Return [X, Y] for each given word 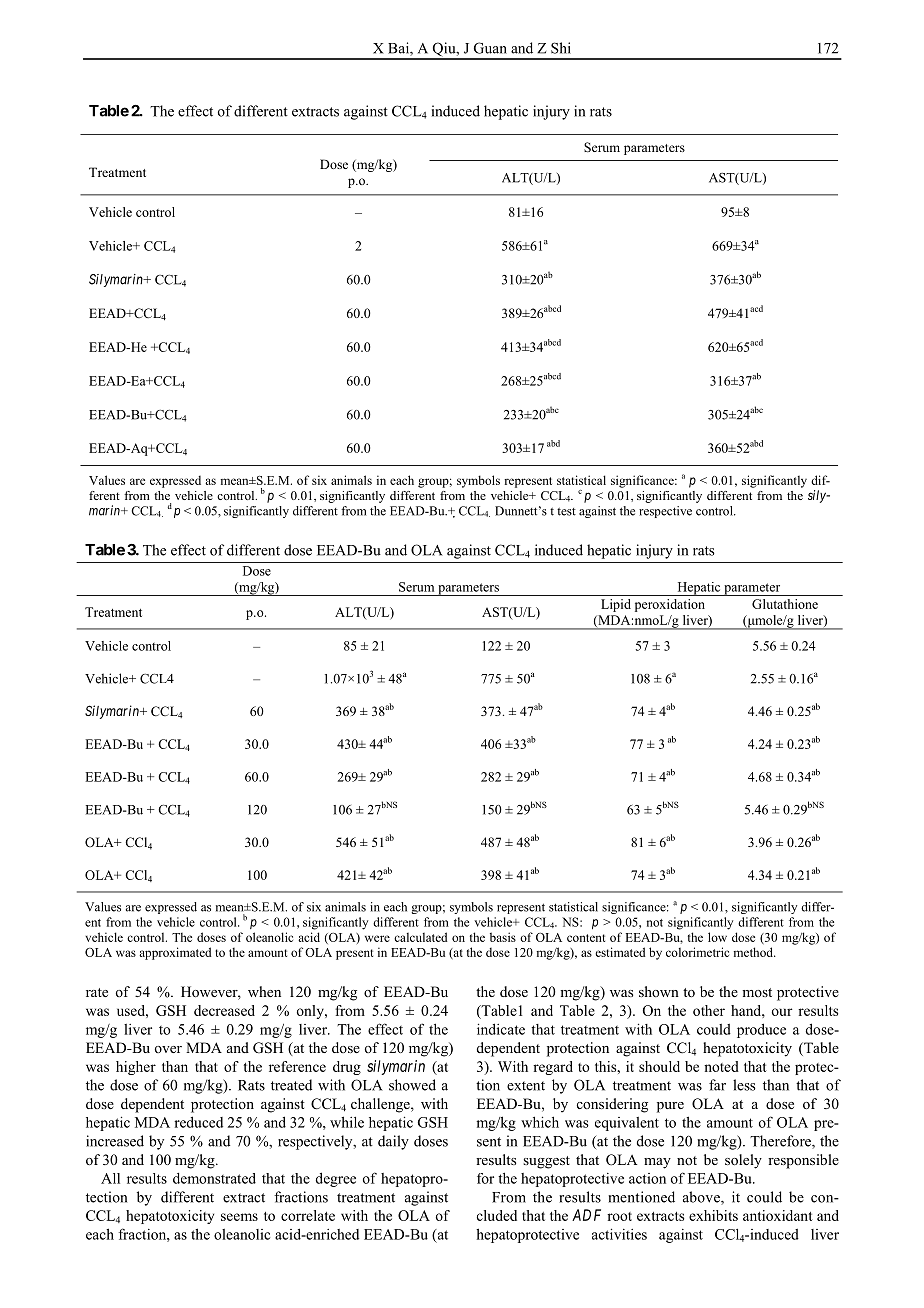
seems [239, 1217]
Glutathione [785, 604]
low [717, 937]
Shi [561, 48]
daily [393, 1142]
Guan [490, 48]
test [566, 512]
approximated [175, 953]
